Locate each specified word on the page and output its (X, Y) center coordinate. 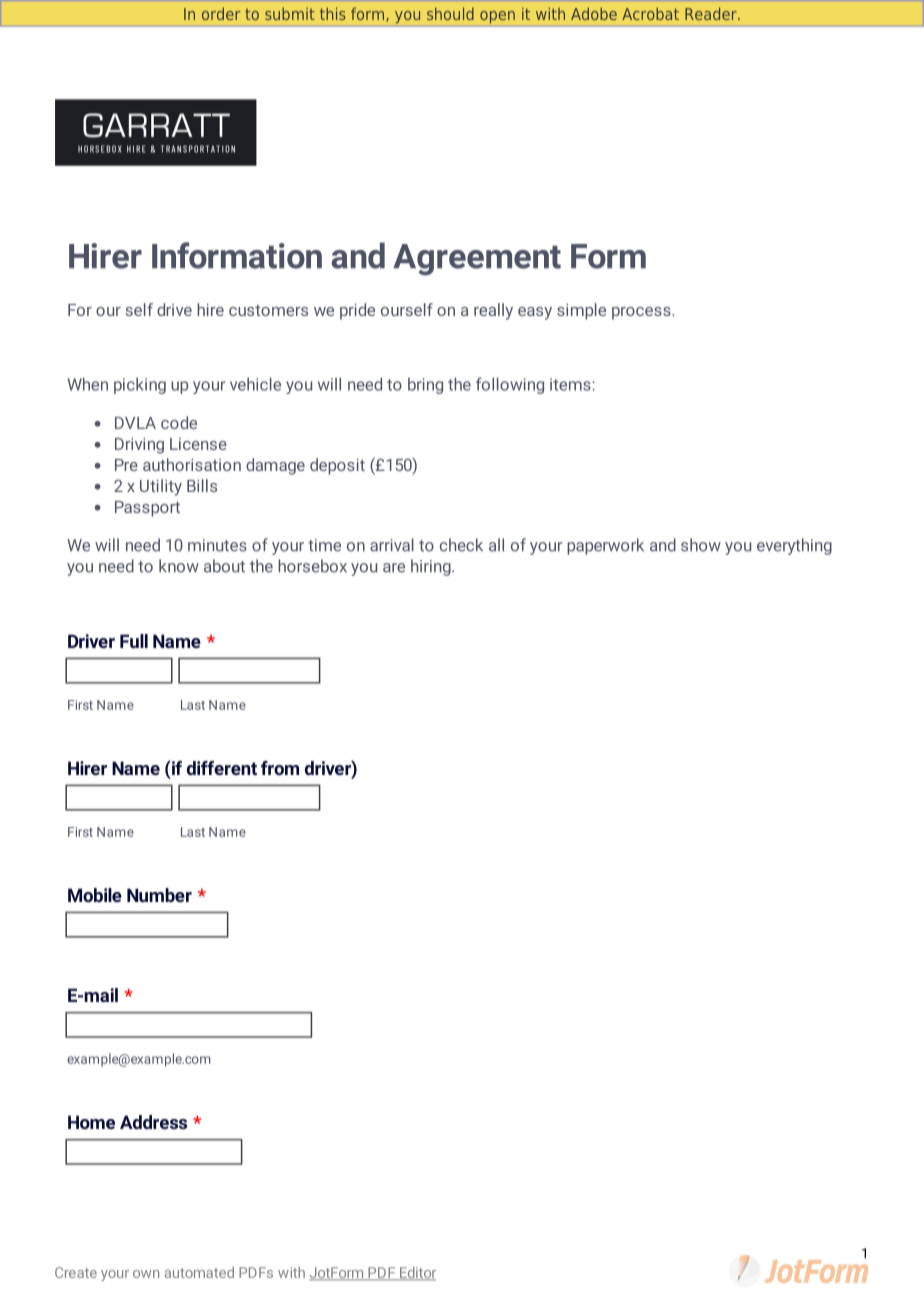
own (146, 1274)
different (222, 768)
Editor (417, 1274)
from (280, 768)
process (642, 313)
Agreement (477, 260)
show (701, 545)
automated (199, 1272)
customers (268, 310)
